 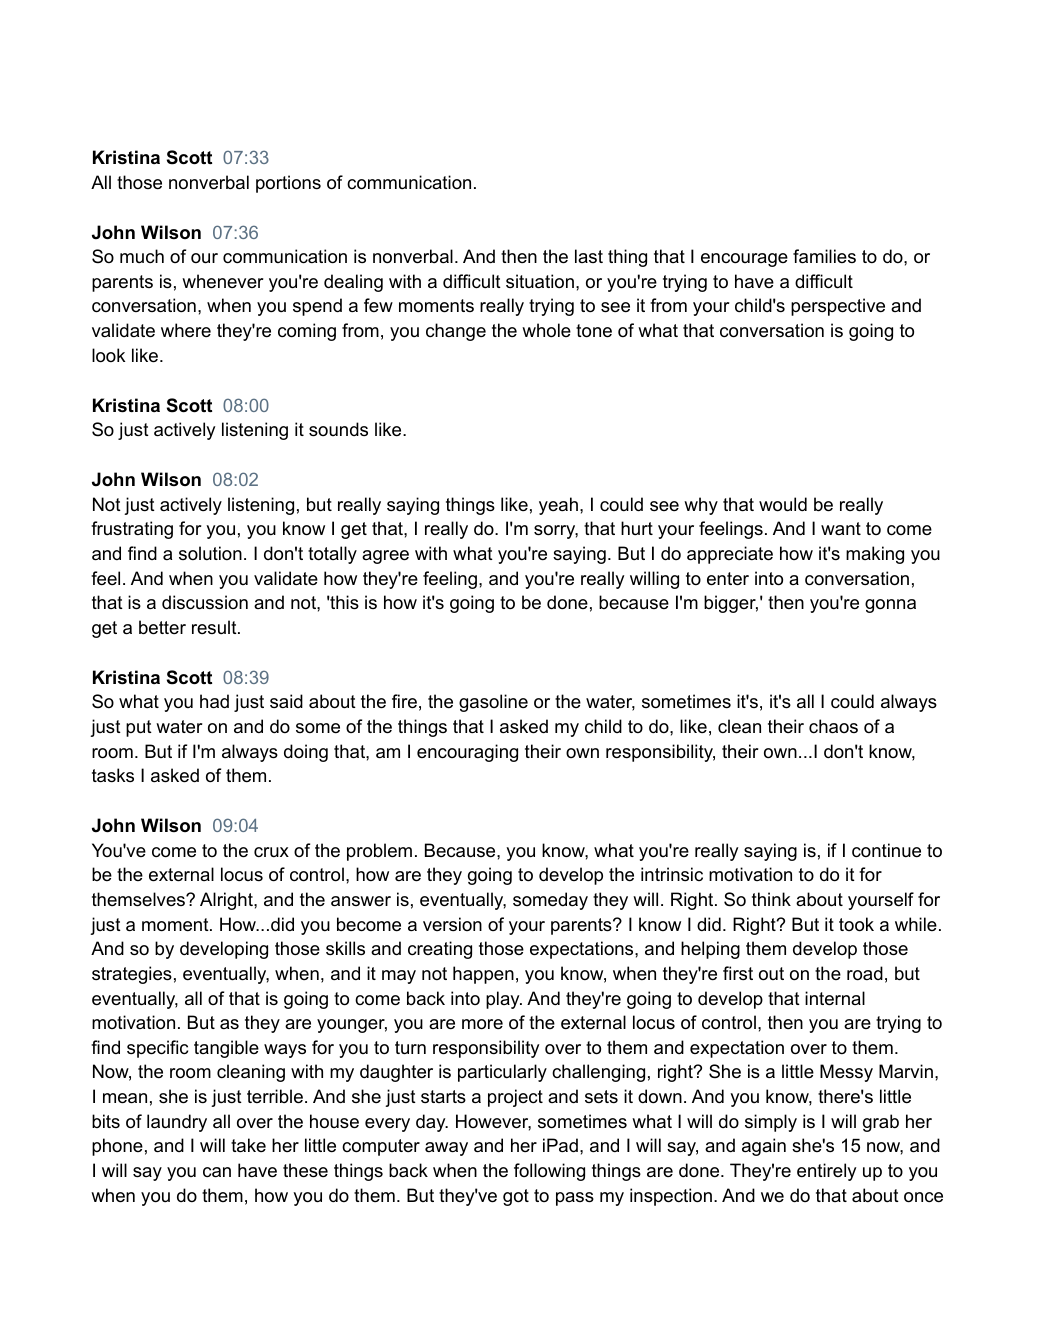 What do you see at coordinates (589, 256) in the screenshot?
I see `last` at bounding box center [589, 256].
